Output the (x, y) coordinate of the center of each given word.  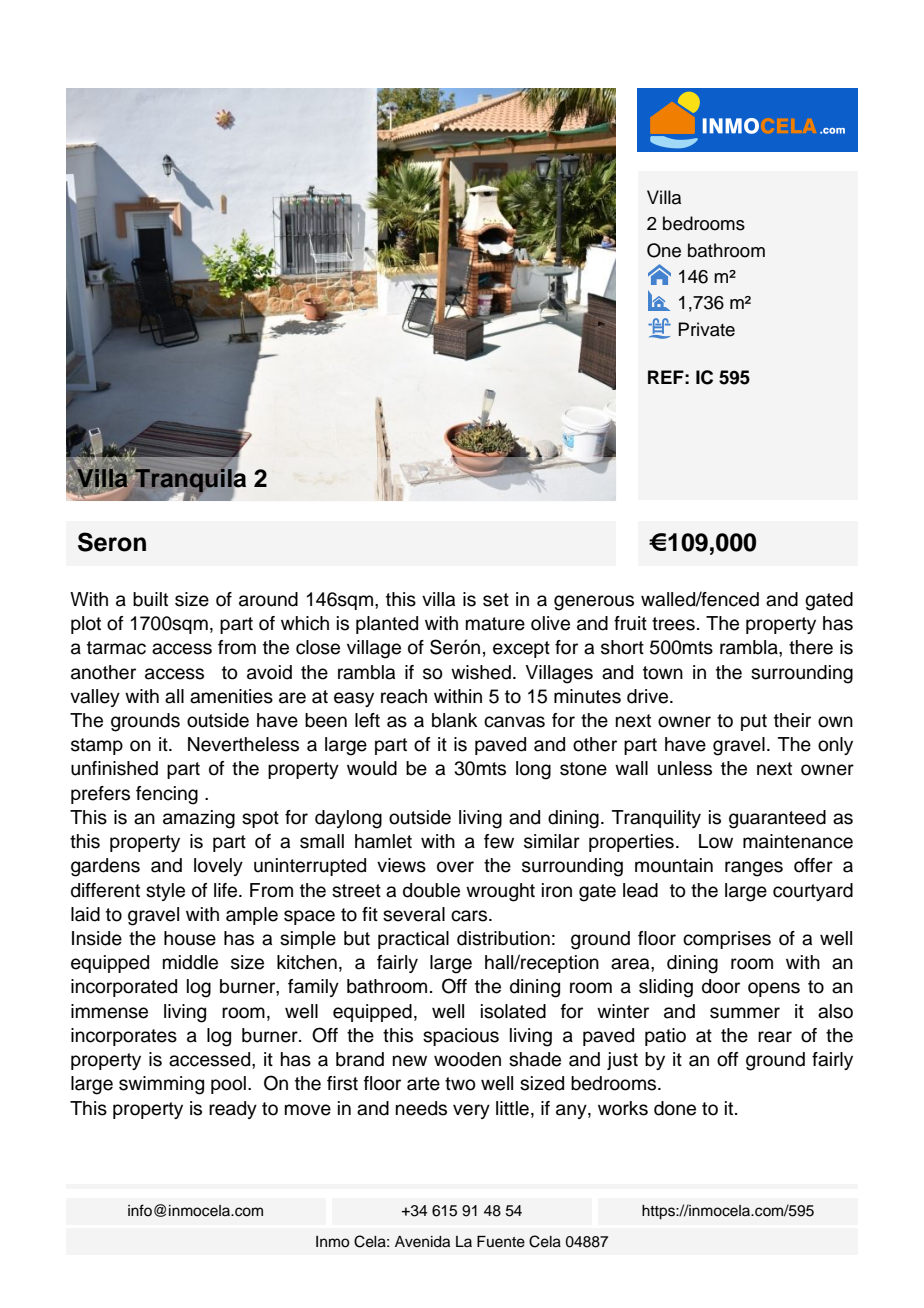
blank (455, 720)
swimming (161, 1085)
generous (594, 603)
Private (707, 329)
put (754, 722)
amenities (231, 696)
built (150, 599)
